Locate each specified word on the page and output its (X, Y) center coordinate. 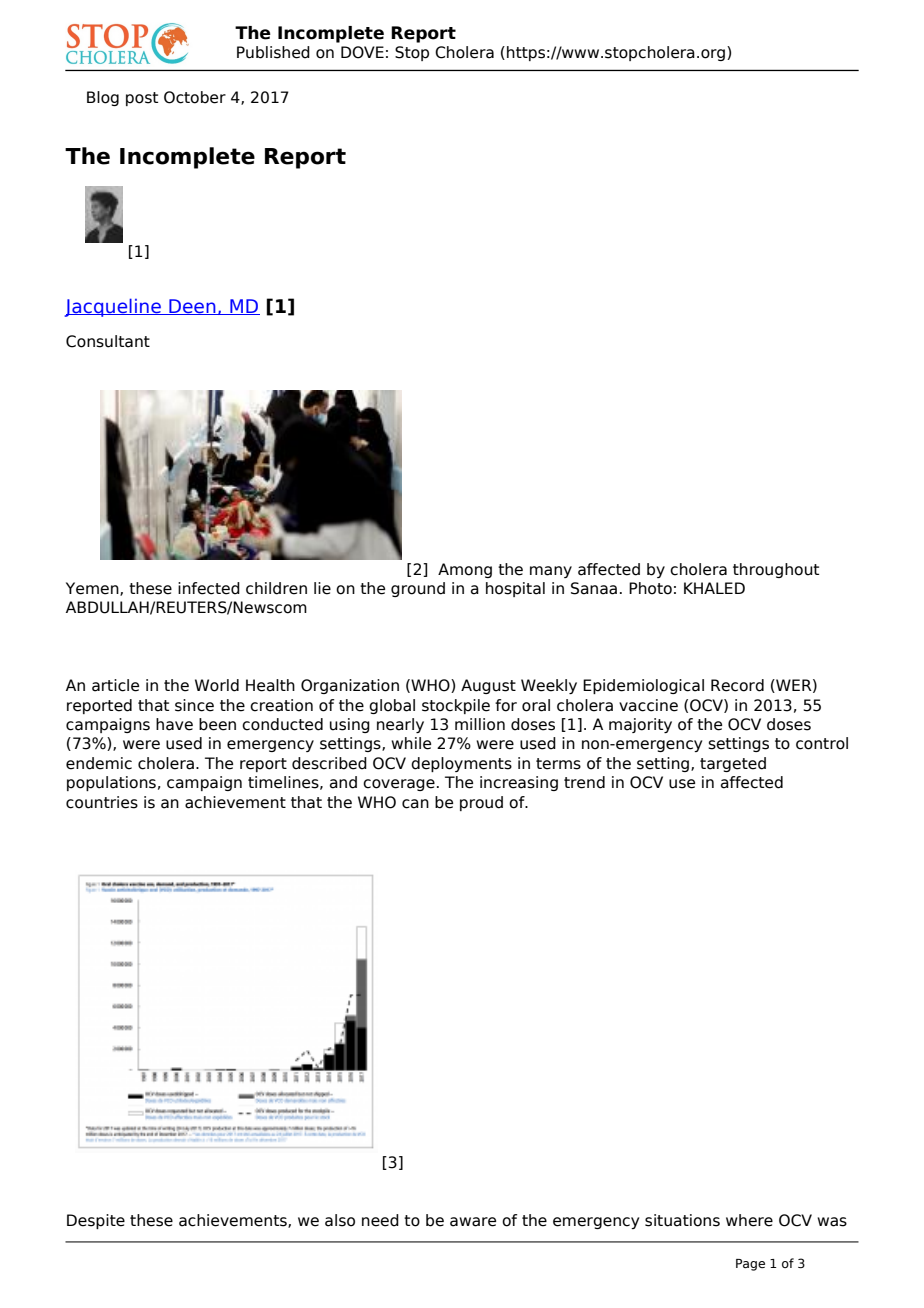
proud (481, 803)
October (195, 97)
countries (102, 802)
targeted (733, 764)
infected (209, 588)
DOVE (362, 52)
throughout (776, 570)
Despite (96, 1221)
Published (273, 52)
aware (473, 1222)
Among (465, 570)
